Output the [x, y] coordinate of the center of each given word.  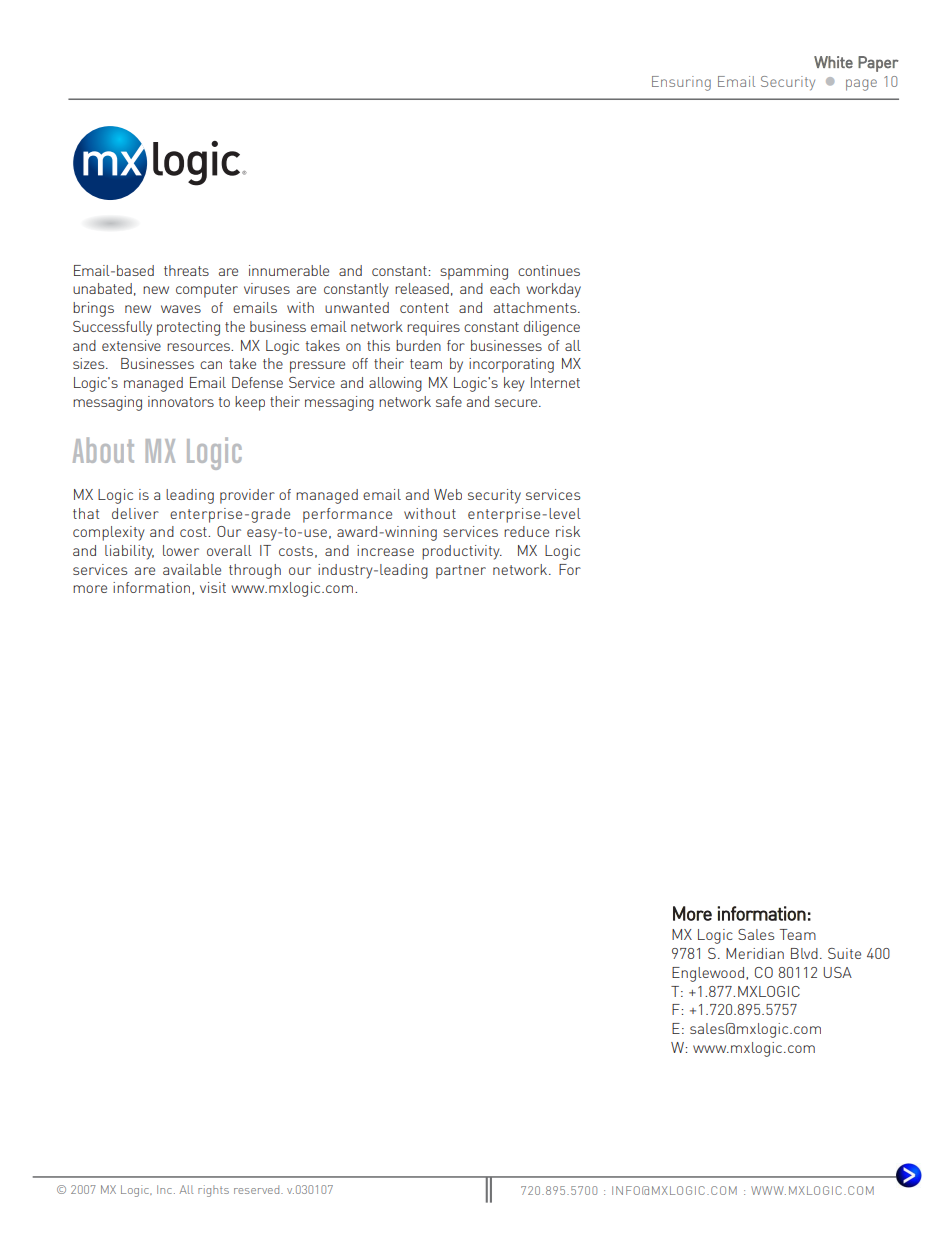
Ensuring [681, 83]
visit [213, 587]
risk [568, 531]
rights [213, 1191]
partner [461, 572]
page [861, 85]
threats [186, 270]
